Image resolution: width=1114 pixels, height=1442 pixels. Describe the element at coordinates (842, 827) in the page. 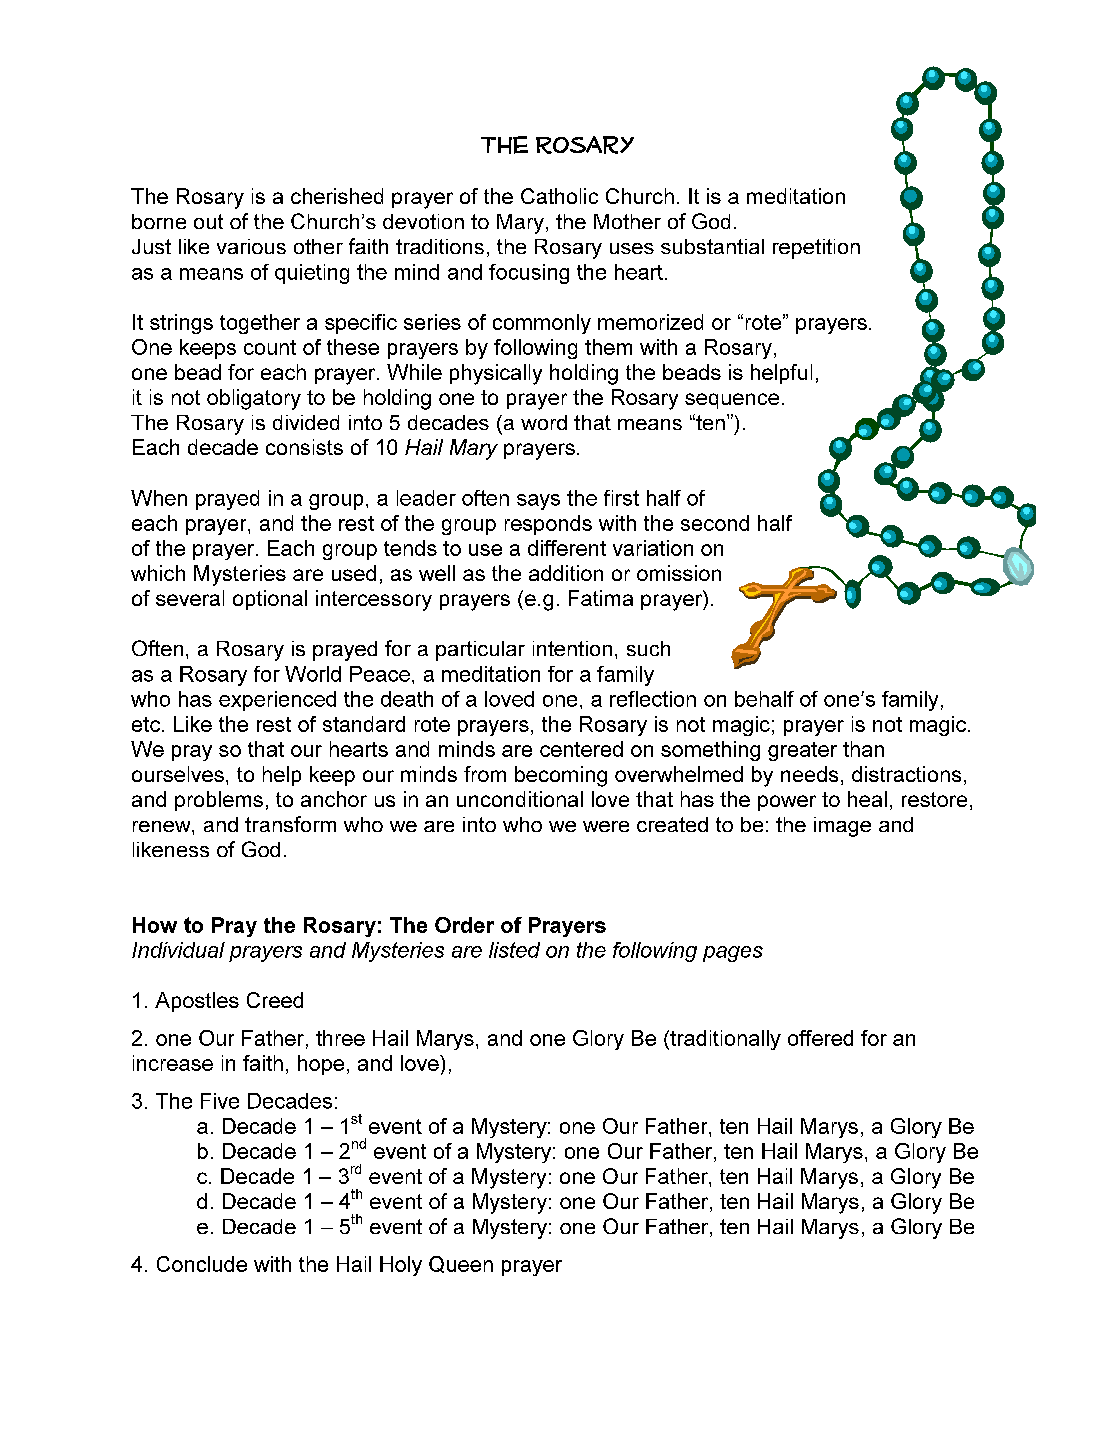

I see `image` at that location.
